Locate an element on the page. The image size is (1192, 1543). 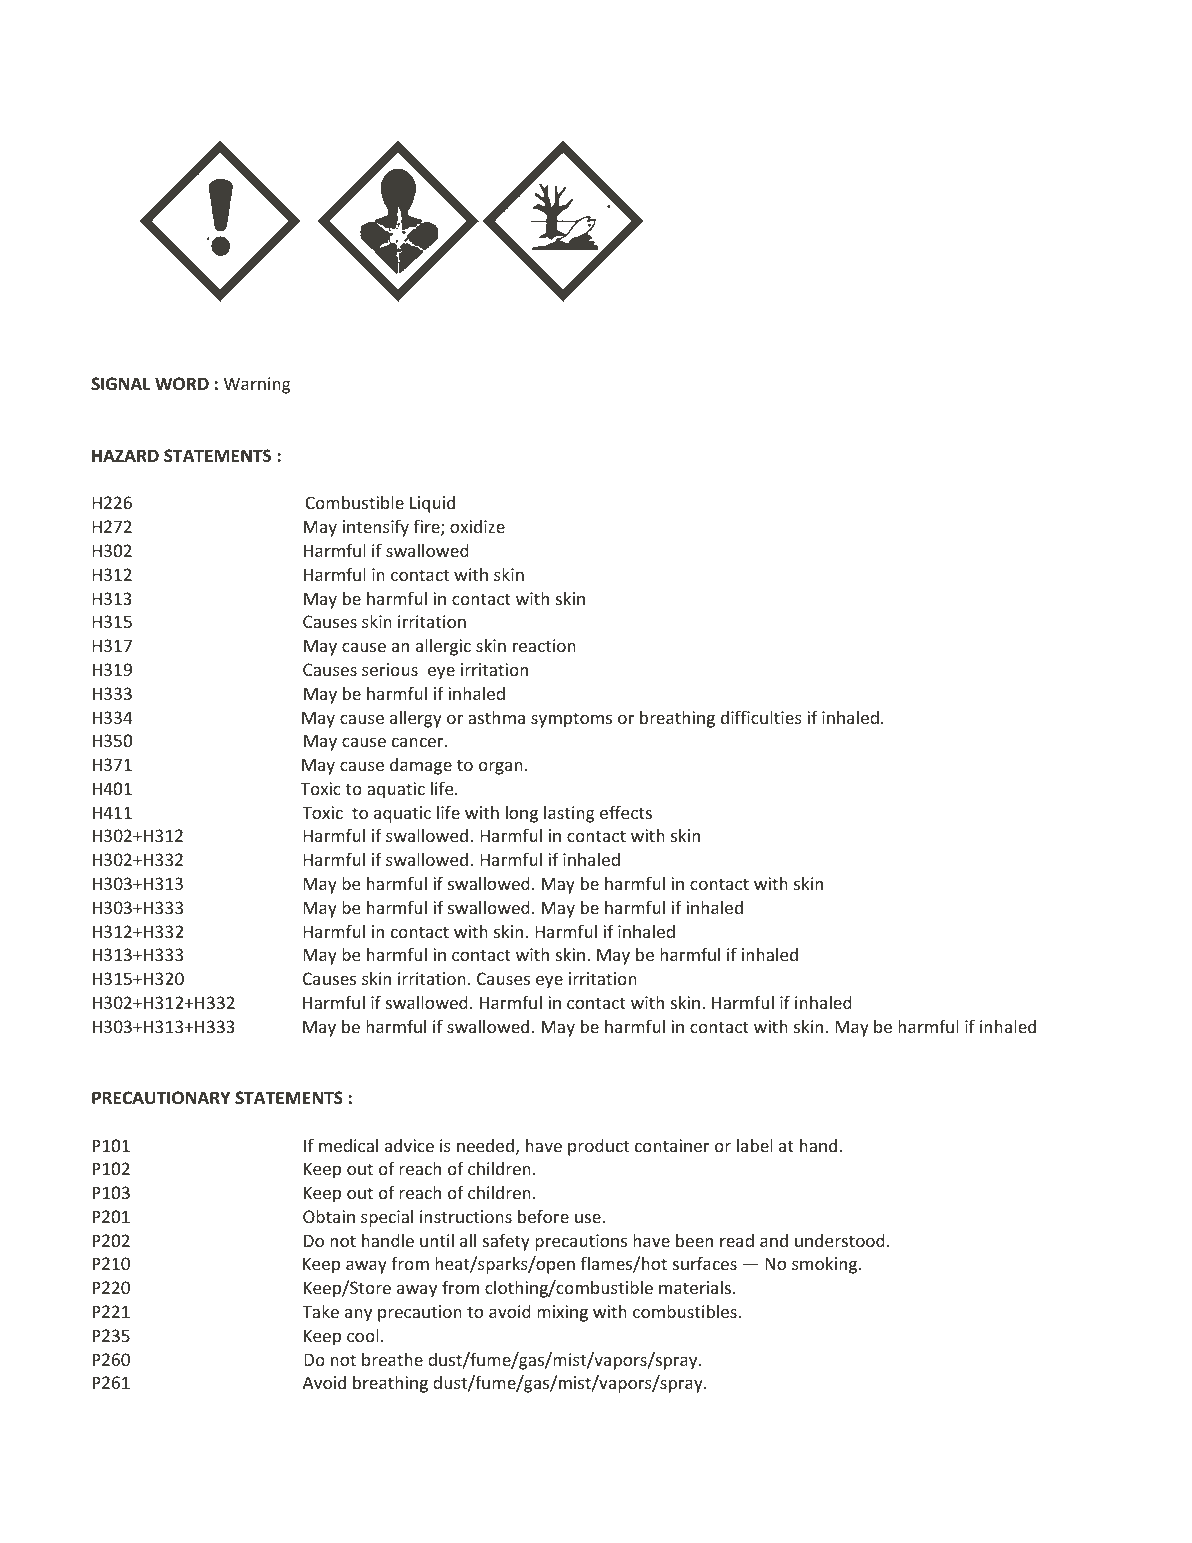
label is located at coordinates (755, 1145).
